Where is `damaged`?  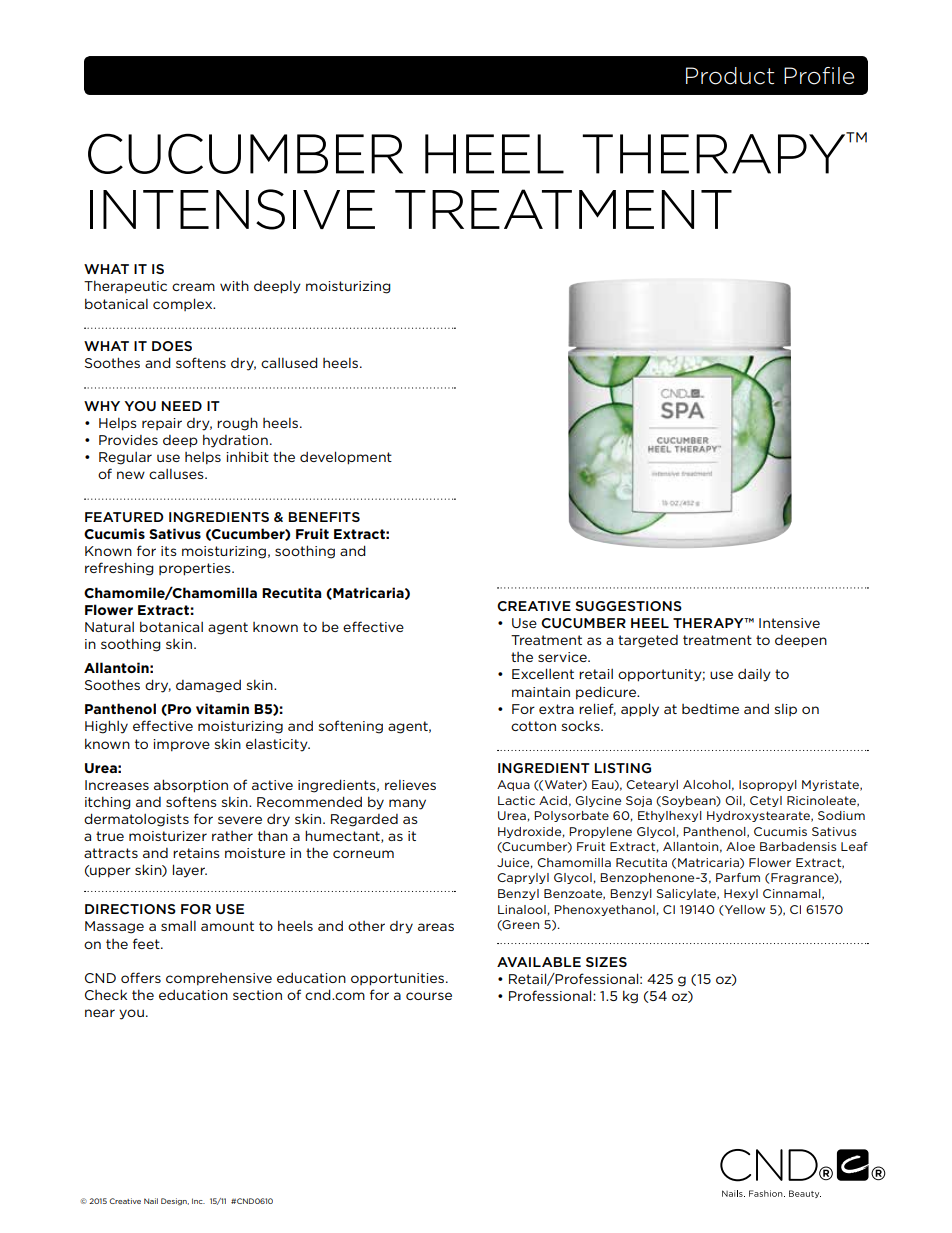 damaged is located at coordinates (208, 686).
